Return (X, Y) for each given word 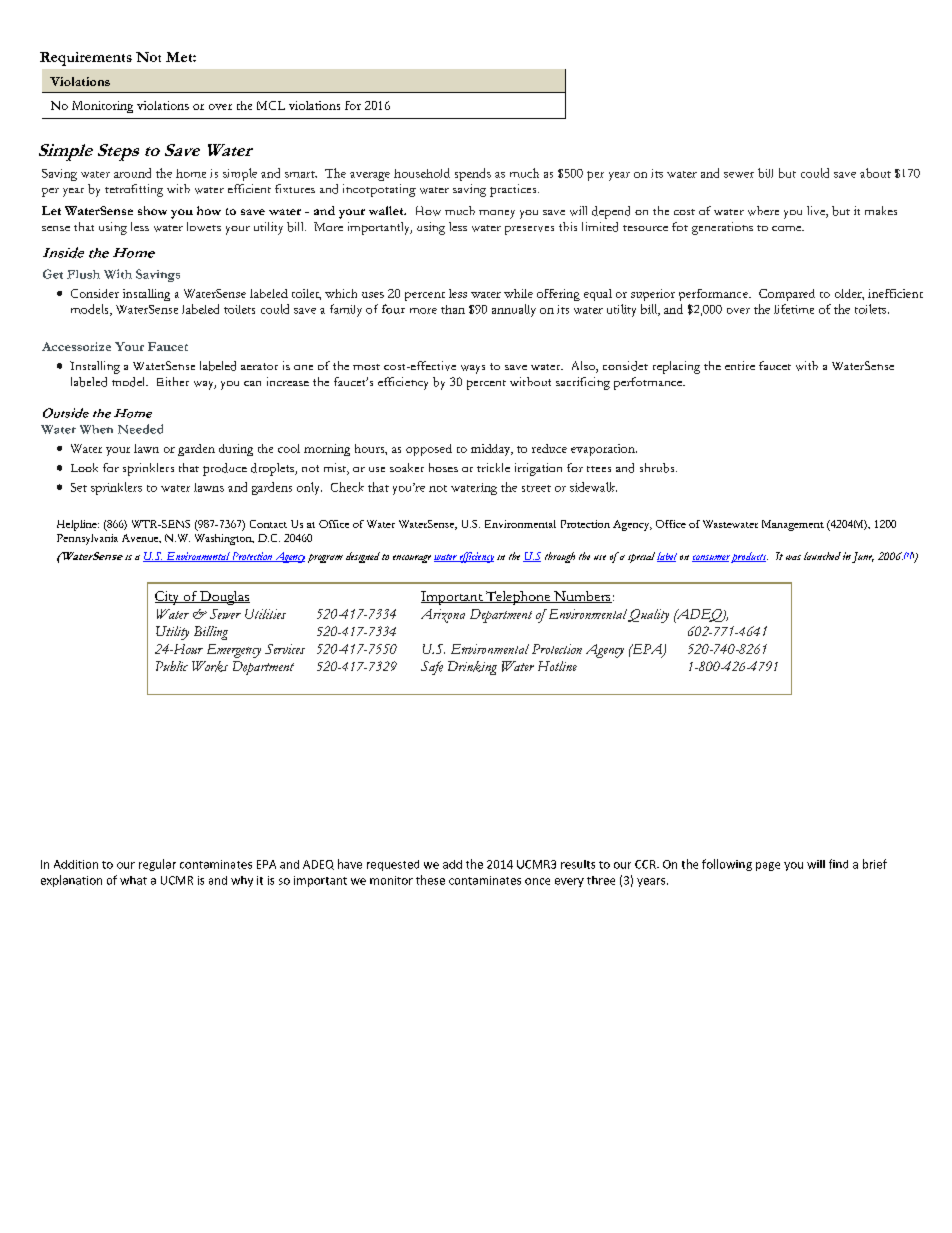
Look (84, 467)
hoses (443, 467)
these (430, 880)
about (875, 173)
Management (793, 525)
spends (473, 174)
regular (157, 865)
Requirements (86, 59)
